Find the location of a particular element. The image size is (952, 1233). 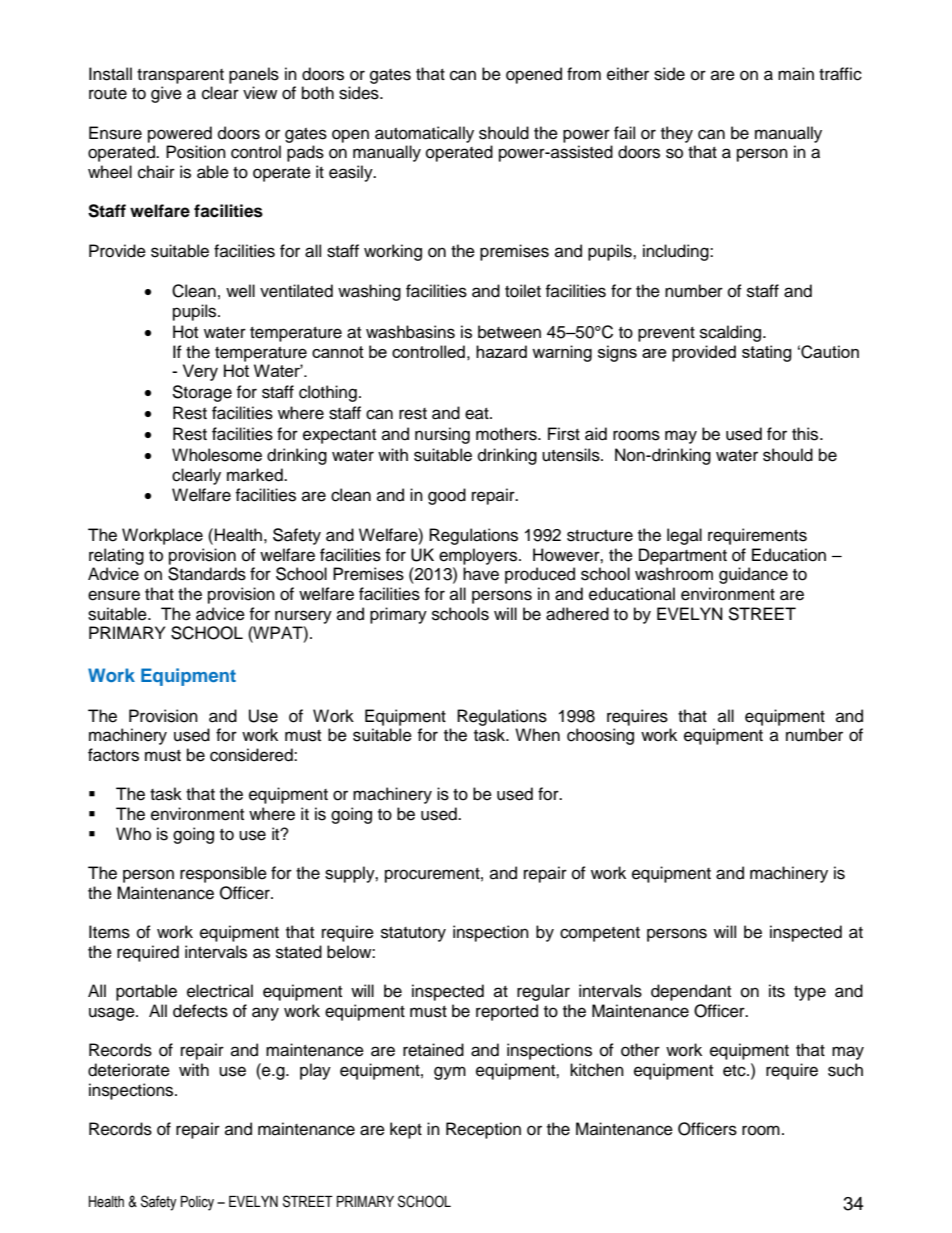

this is located at coordinates (806, 434).
